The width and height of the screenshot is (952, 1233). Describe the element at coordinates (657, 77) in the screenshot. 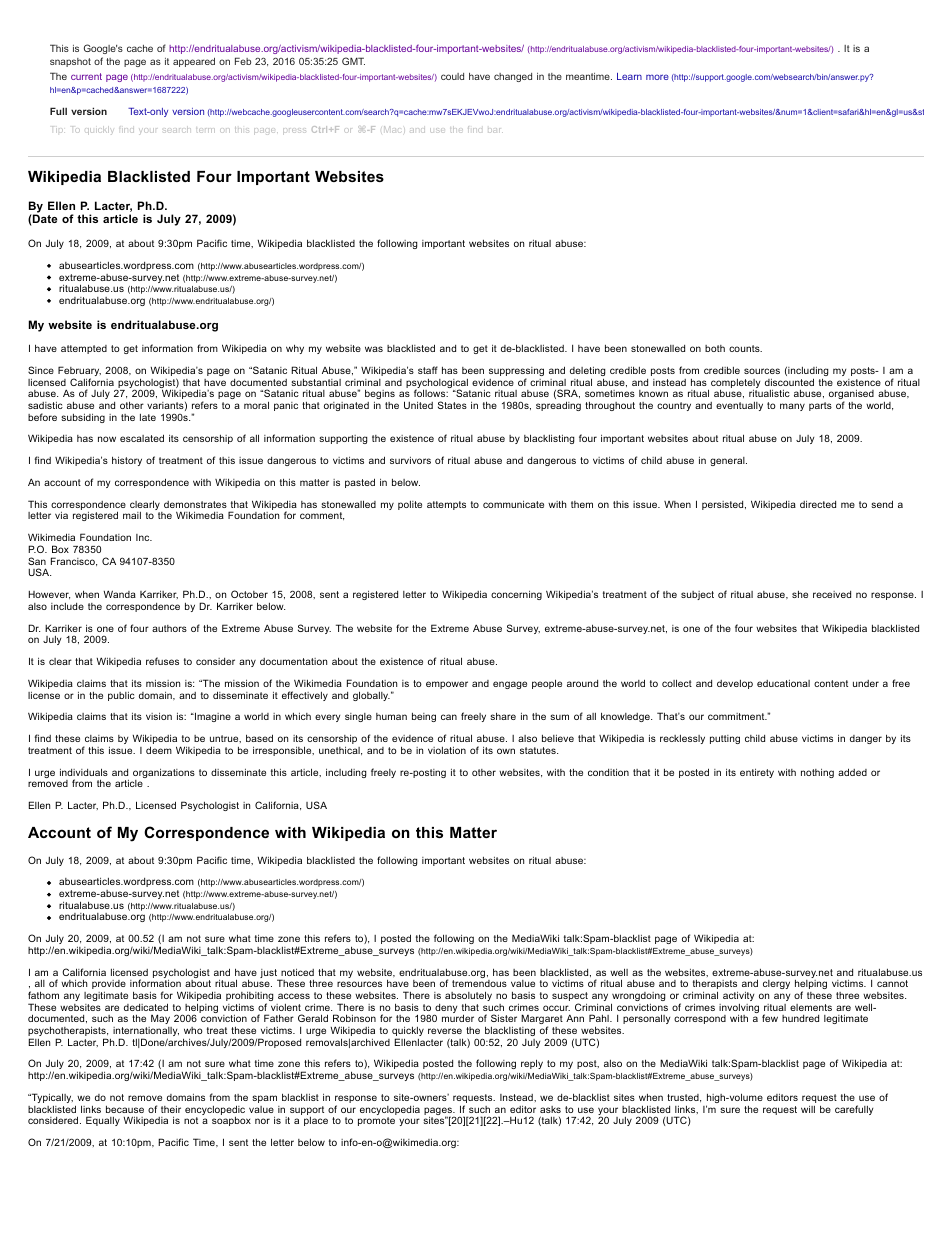

I see `more` at that location.
